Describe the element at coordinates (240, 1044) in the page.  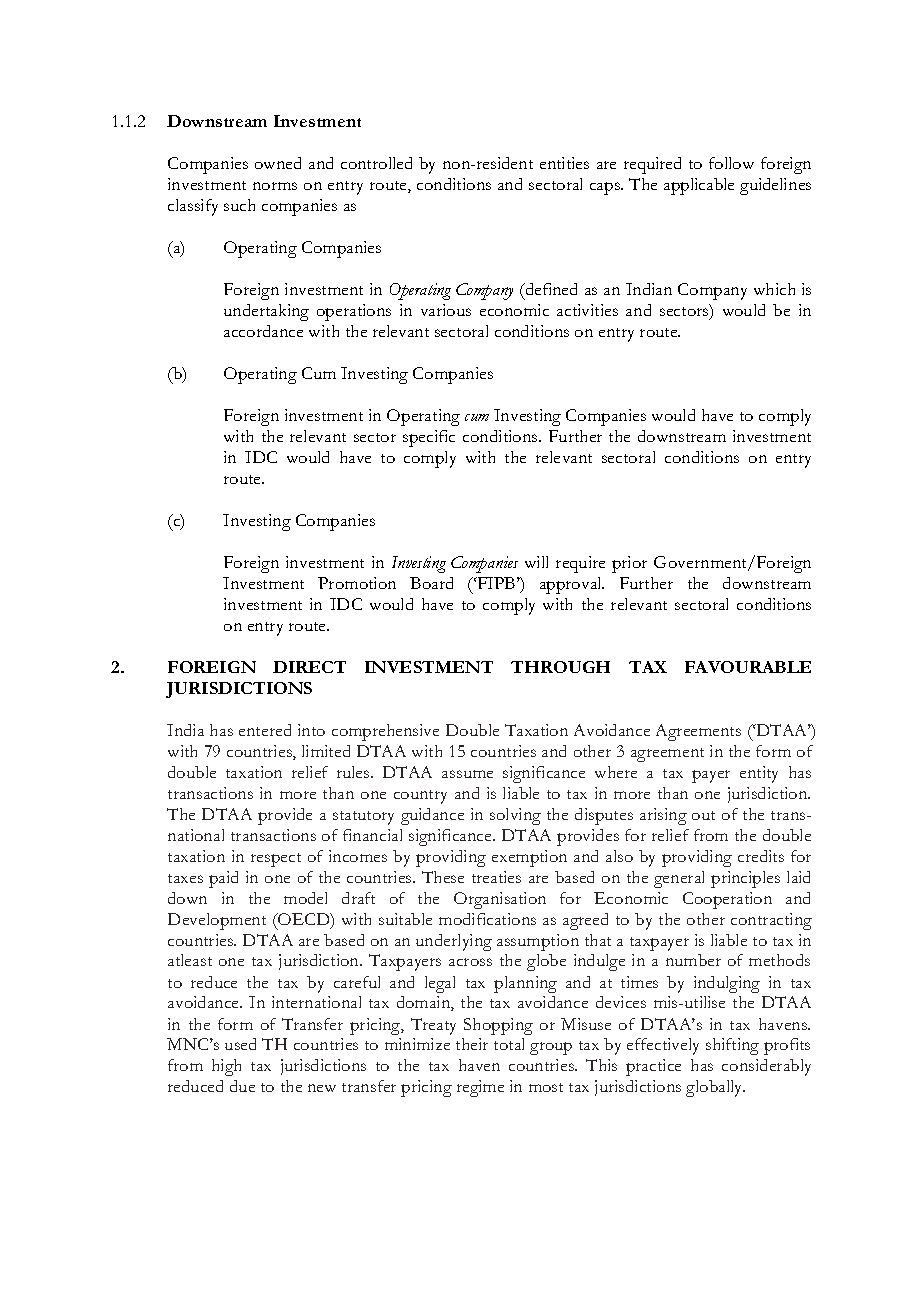
I see `used` at that location.
